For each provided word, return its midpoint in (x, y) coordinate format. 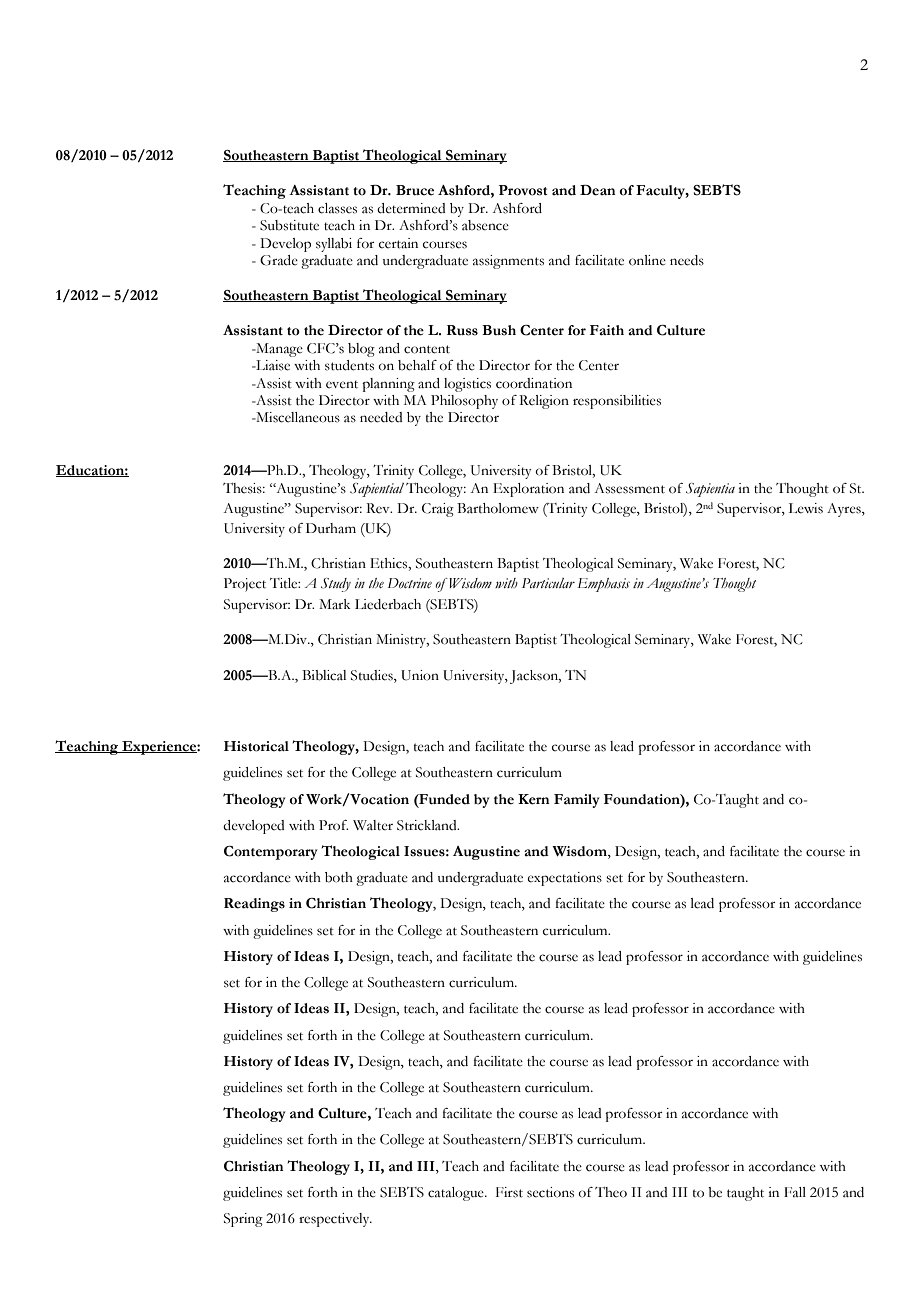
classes (337, 208)
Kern (534, 799)
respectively (335, 1220)
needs (687, 260)
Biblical (324, 675)
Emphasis (603, 585)
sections (550, 1192)
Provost (523, 190)
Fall (795, 1192)
